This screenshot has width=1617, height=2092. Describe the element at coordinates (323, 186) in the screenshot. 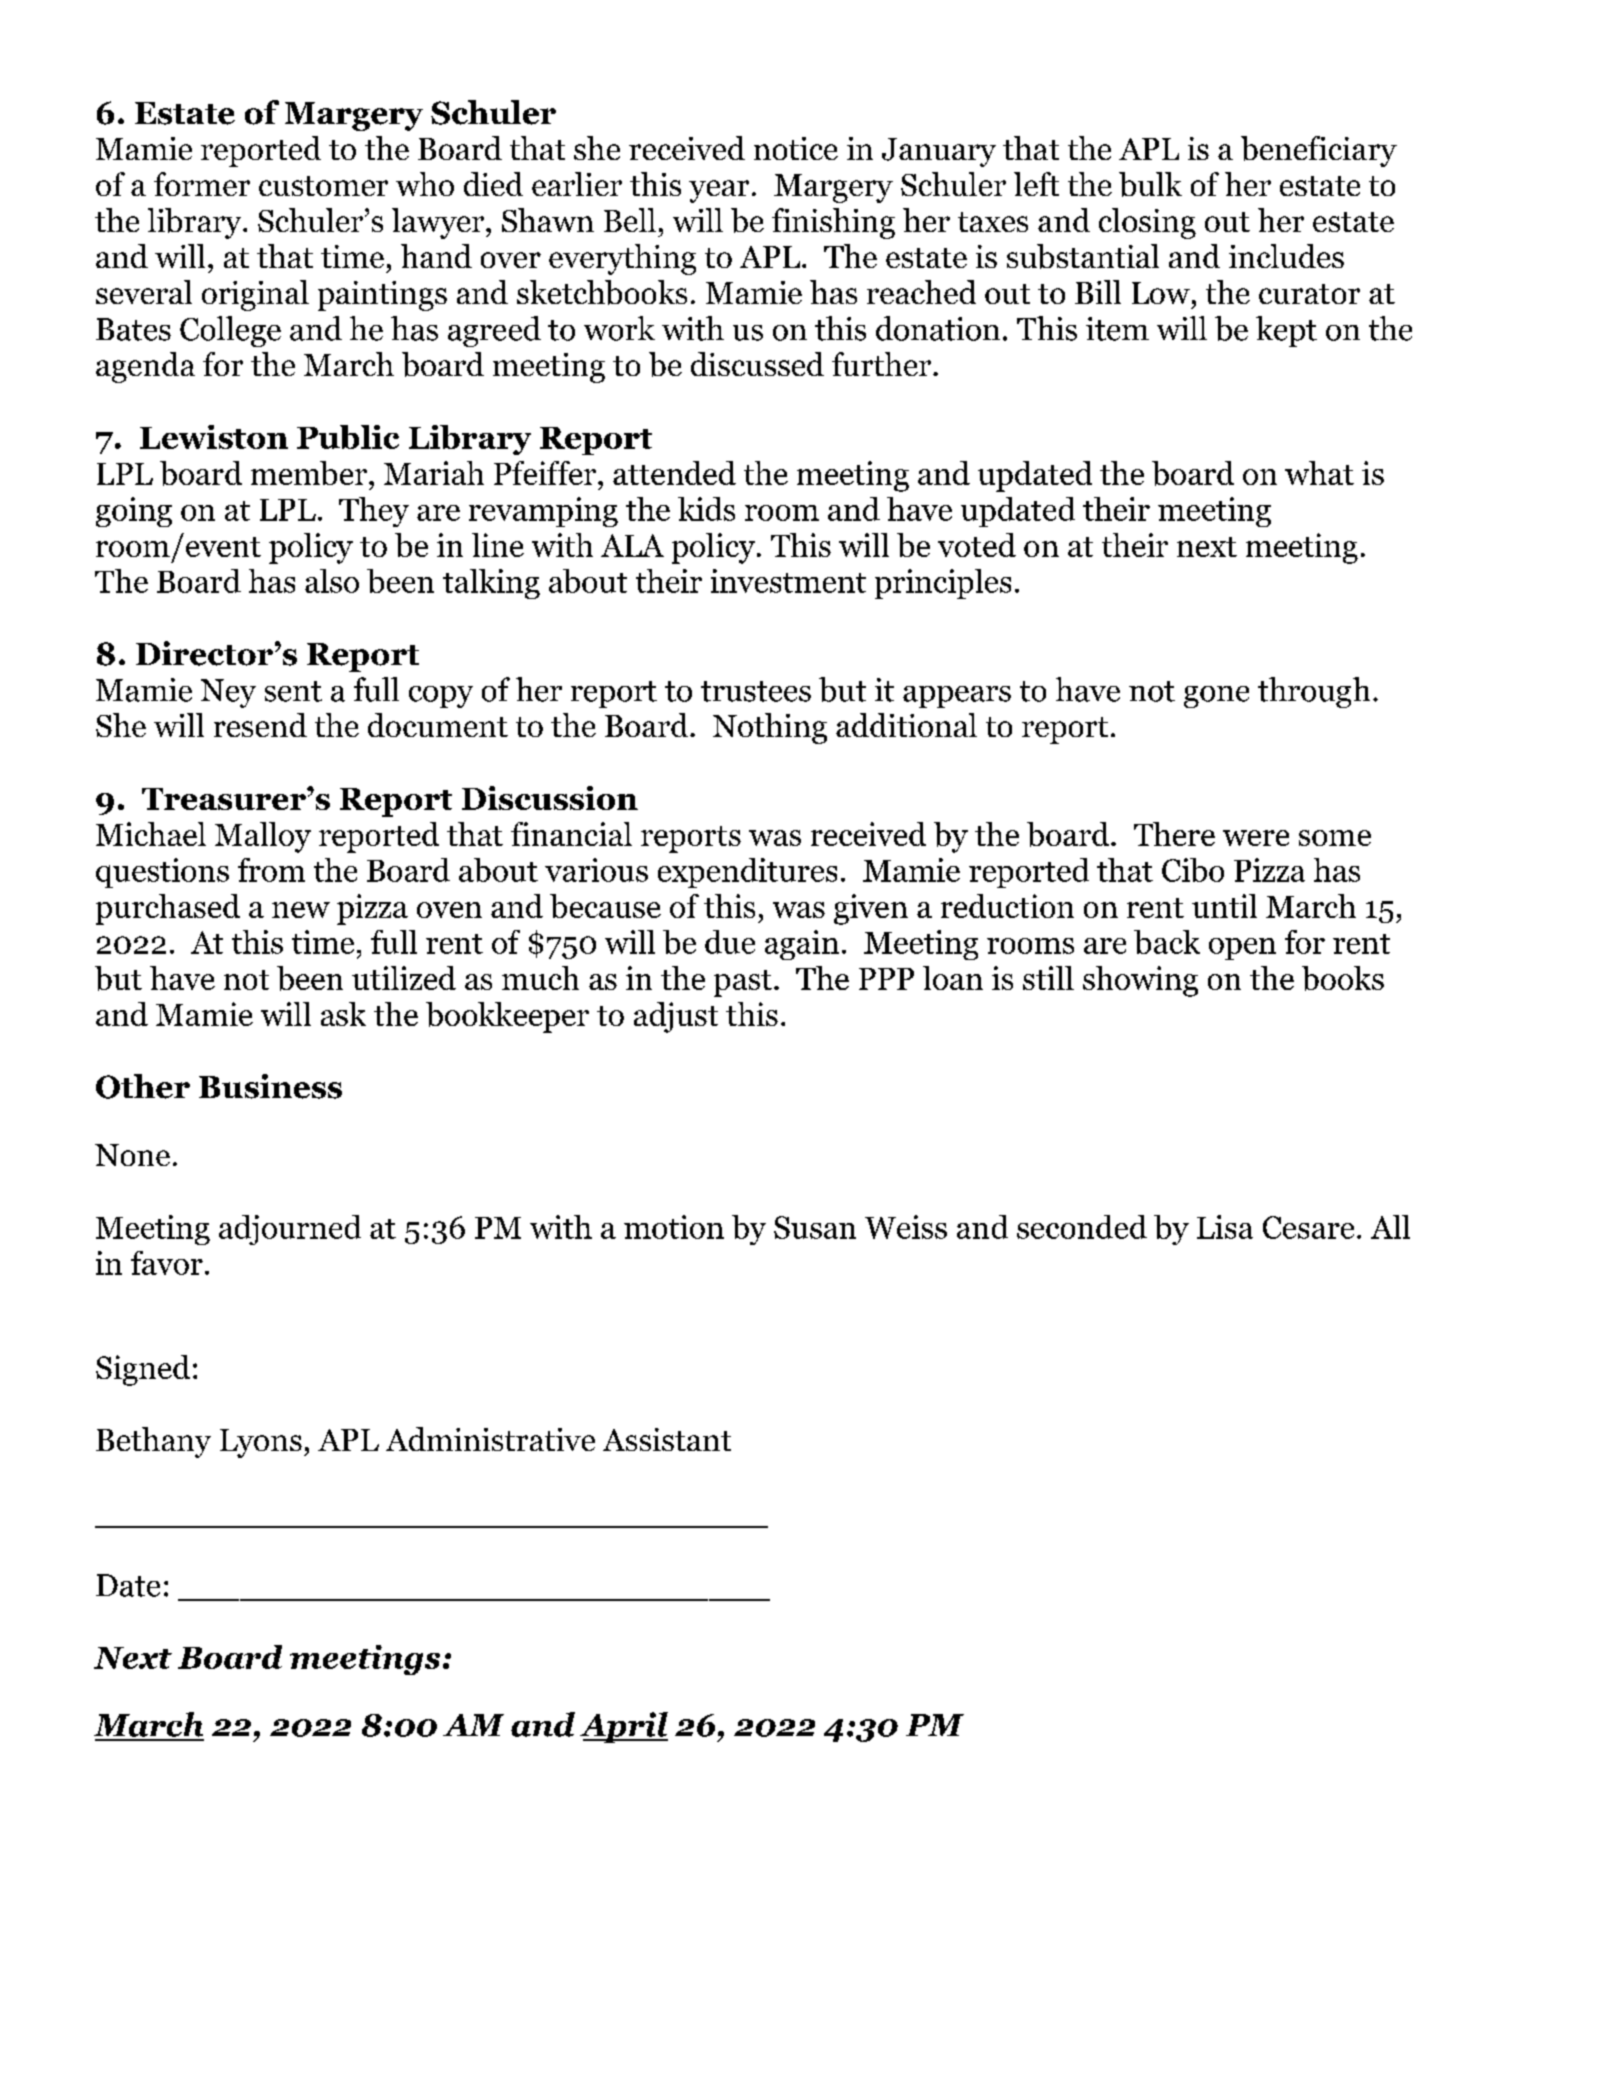

I see `customer` at that location.
